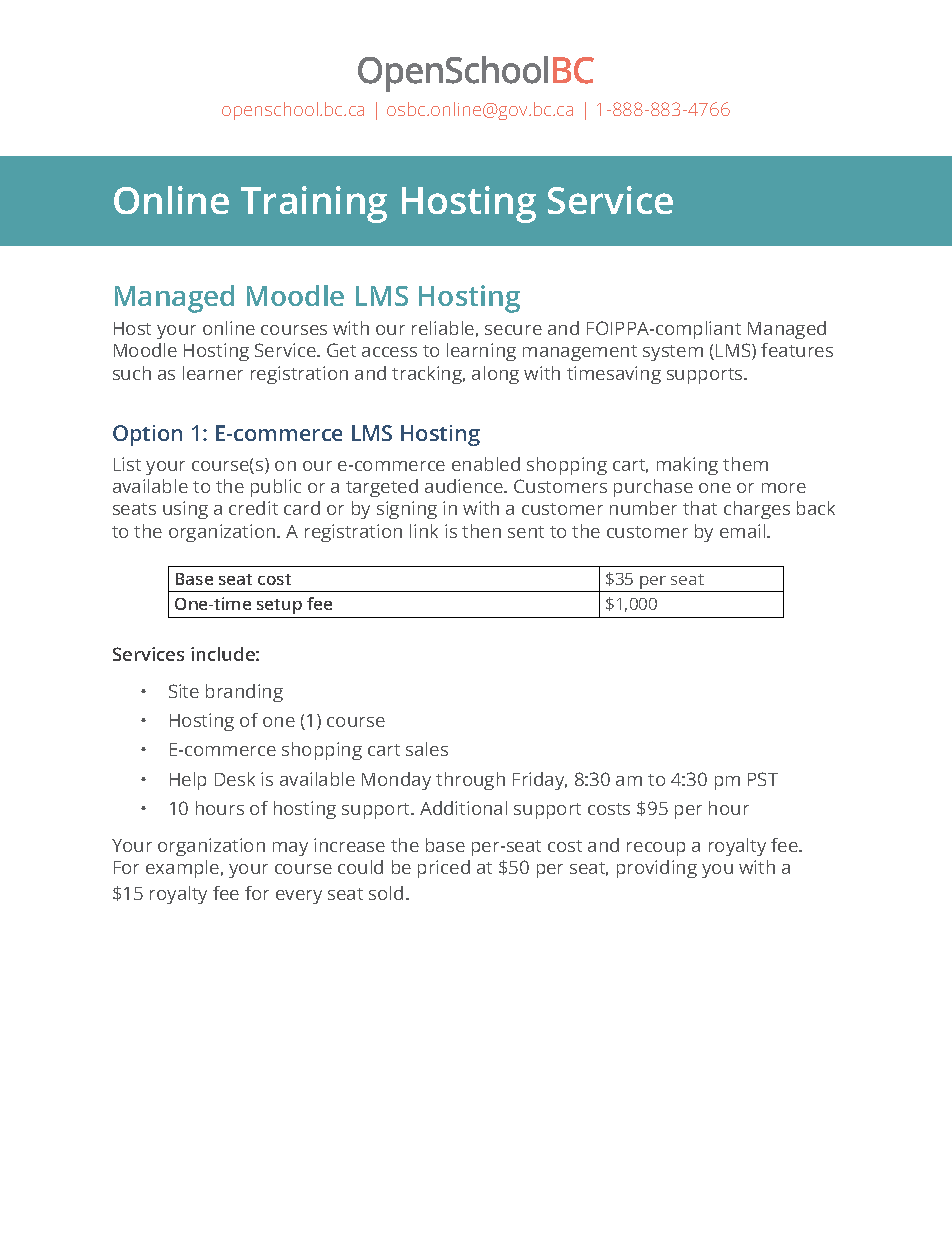 The image size is (952, 1233). What do you see at coordinates (763, 779) in the screenshot?
I see `PST` at bounding box center [763, 779].
